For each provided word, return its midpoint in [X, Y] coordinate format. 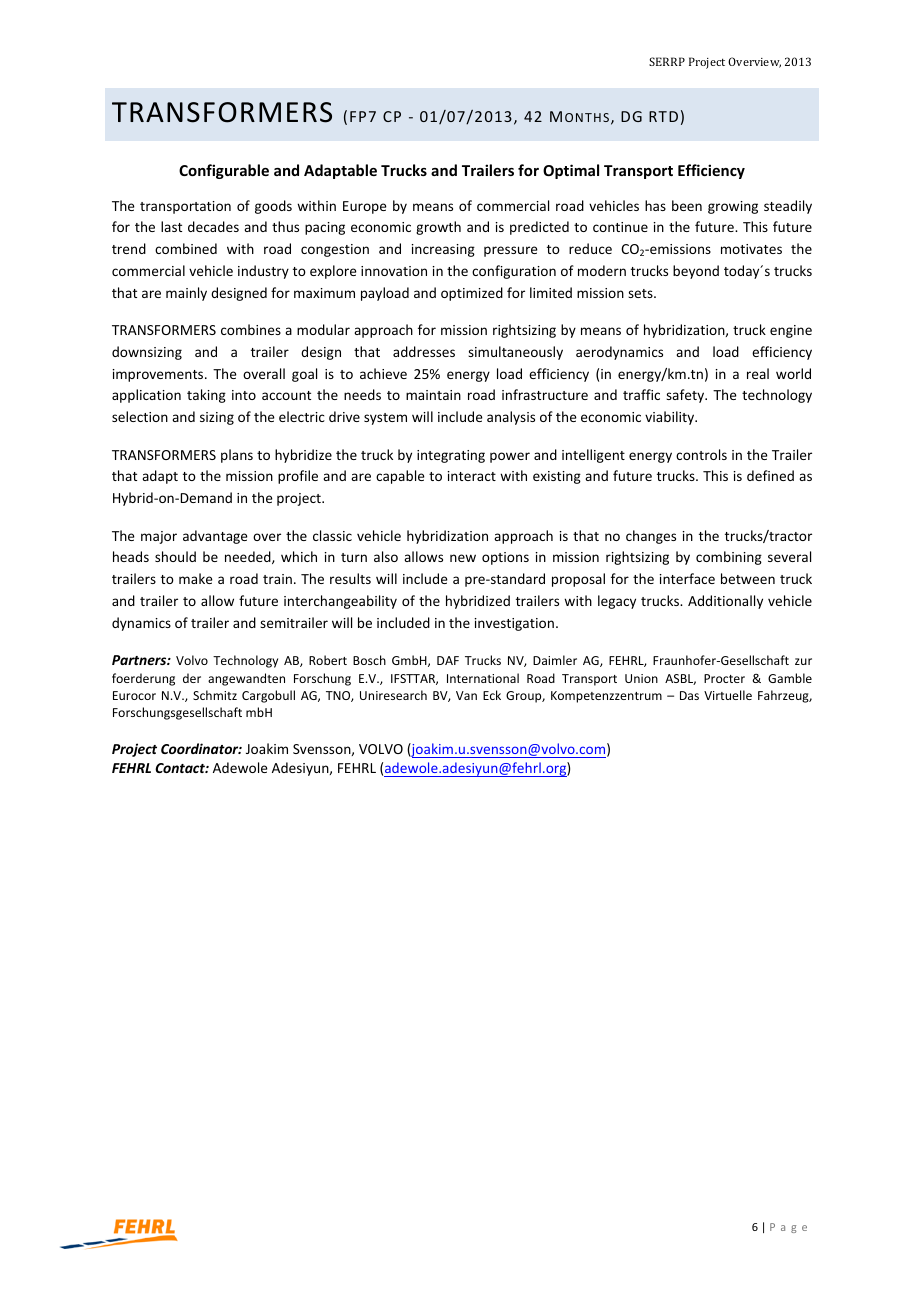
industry [263, 272]
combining [729, 558]
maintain [433, 395]
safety [686, 396]
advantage [215, 537]
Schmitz [215, 695]
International [483, 678]
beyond [696, 272]
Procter [724, 678]
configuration [514, 272]
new [463, 558]
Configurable [224, 171]
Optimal [571, 171]
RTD [663, 116]
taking [206, 396]
